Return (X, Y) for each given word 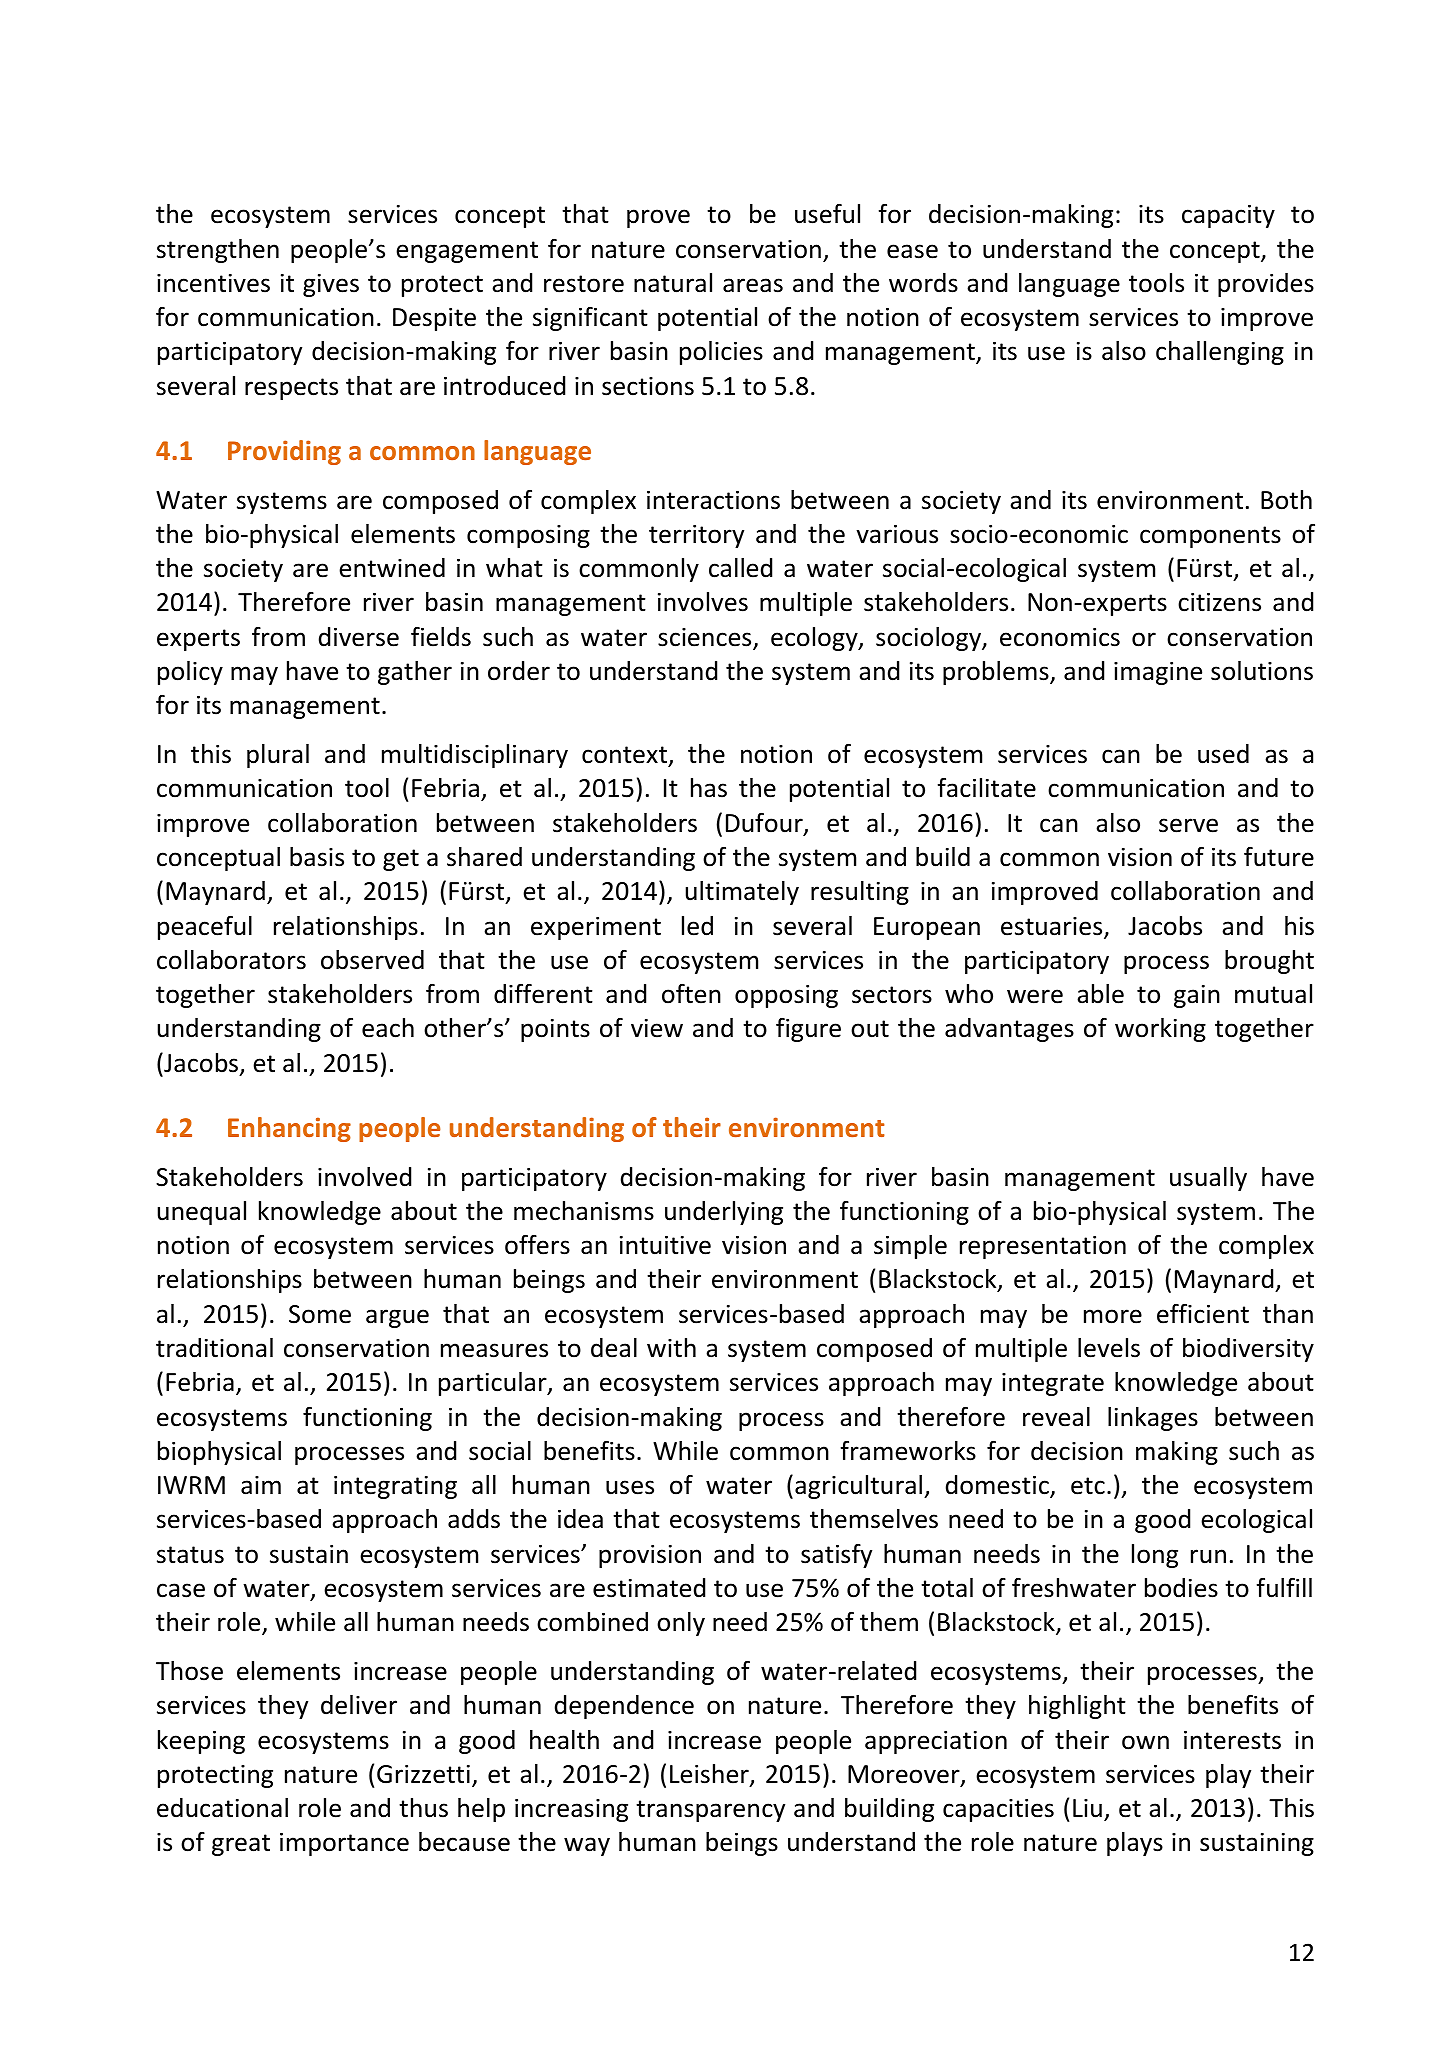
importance (344, 1844)
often (691, 993)
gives (331, 285)
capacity (1228, 216)
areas (753, 285)
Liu (1087, 1808)
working (1160, 1030)
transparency (710, 1811)
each (388, 1028)
